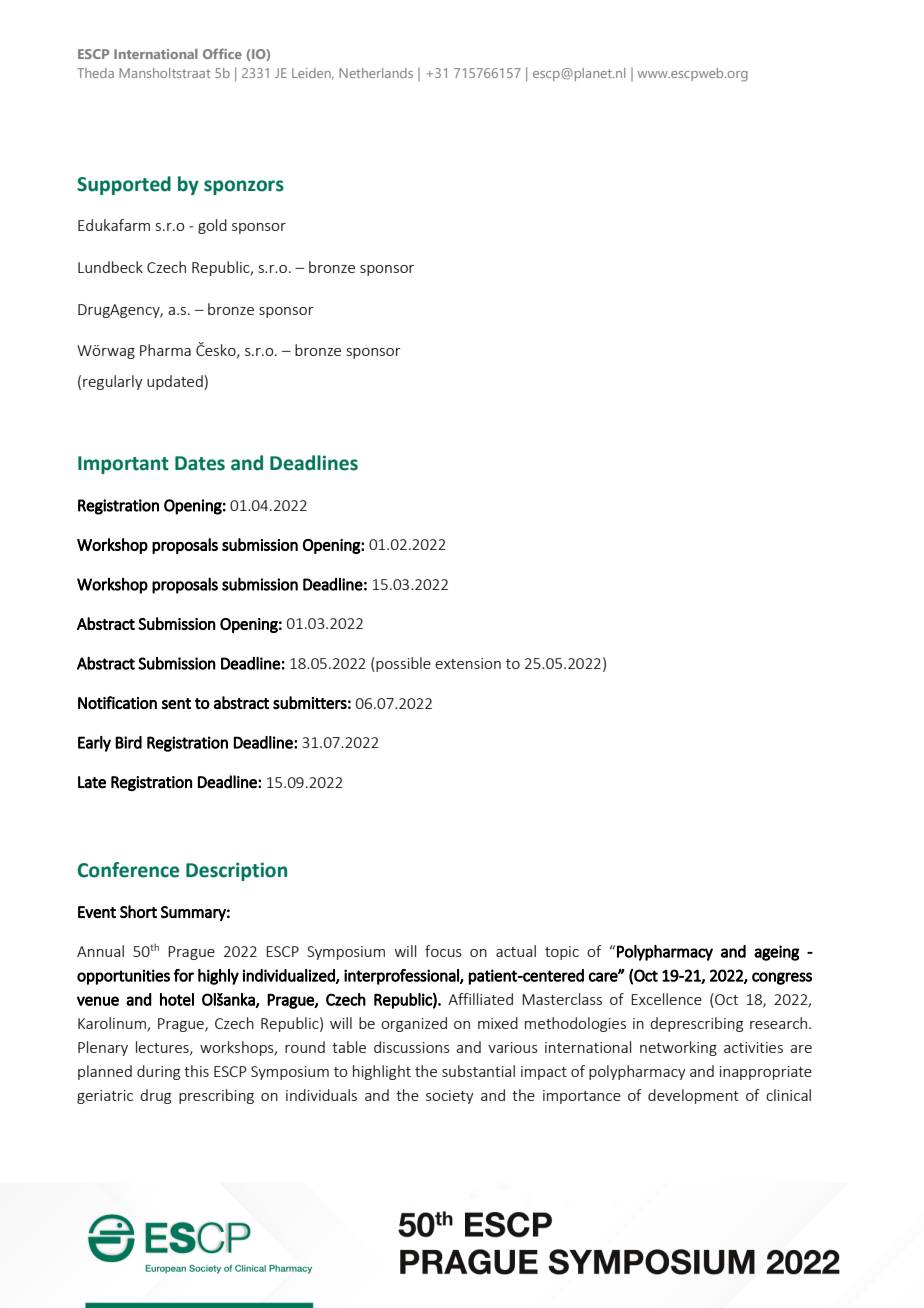  Describe the element at coordinates (212, 226) in the screenshot. I see `gold` at that location.
